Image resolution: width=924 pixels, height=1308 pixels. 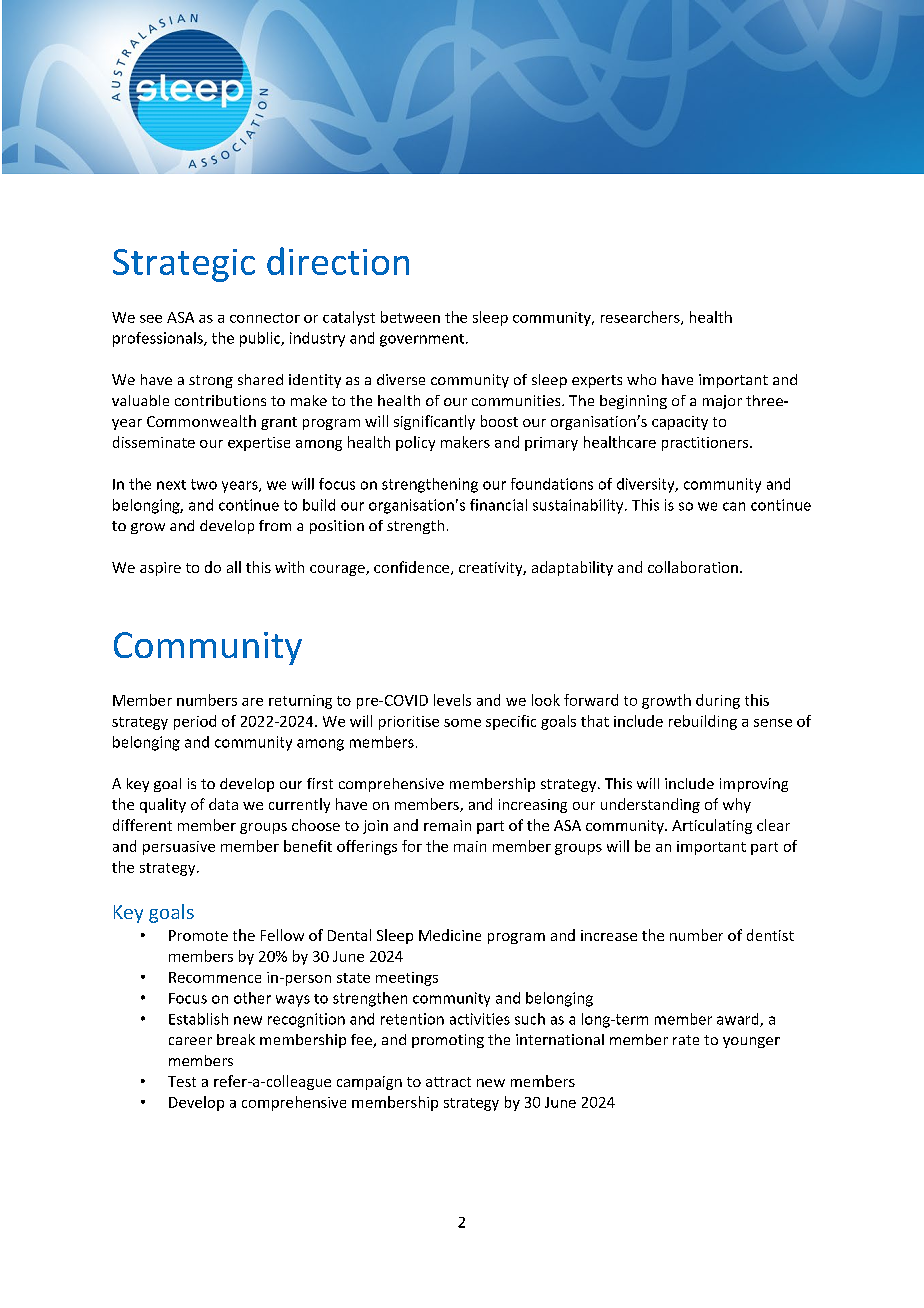 What do you see at coordinates (265, 318) in the screenshot?
I see `connector` at bounding box center [265, 318].
